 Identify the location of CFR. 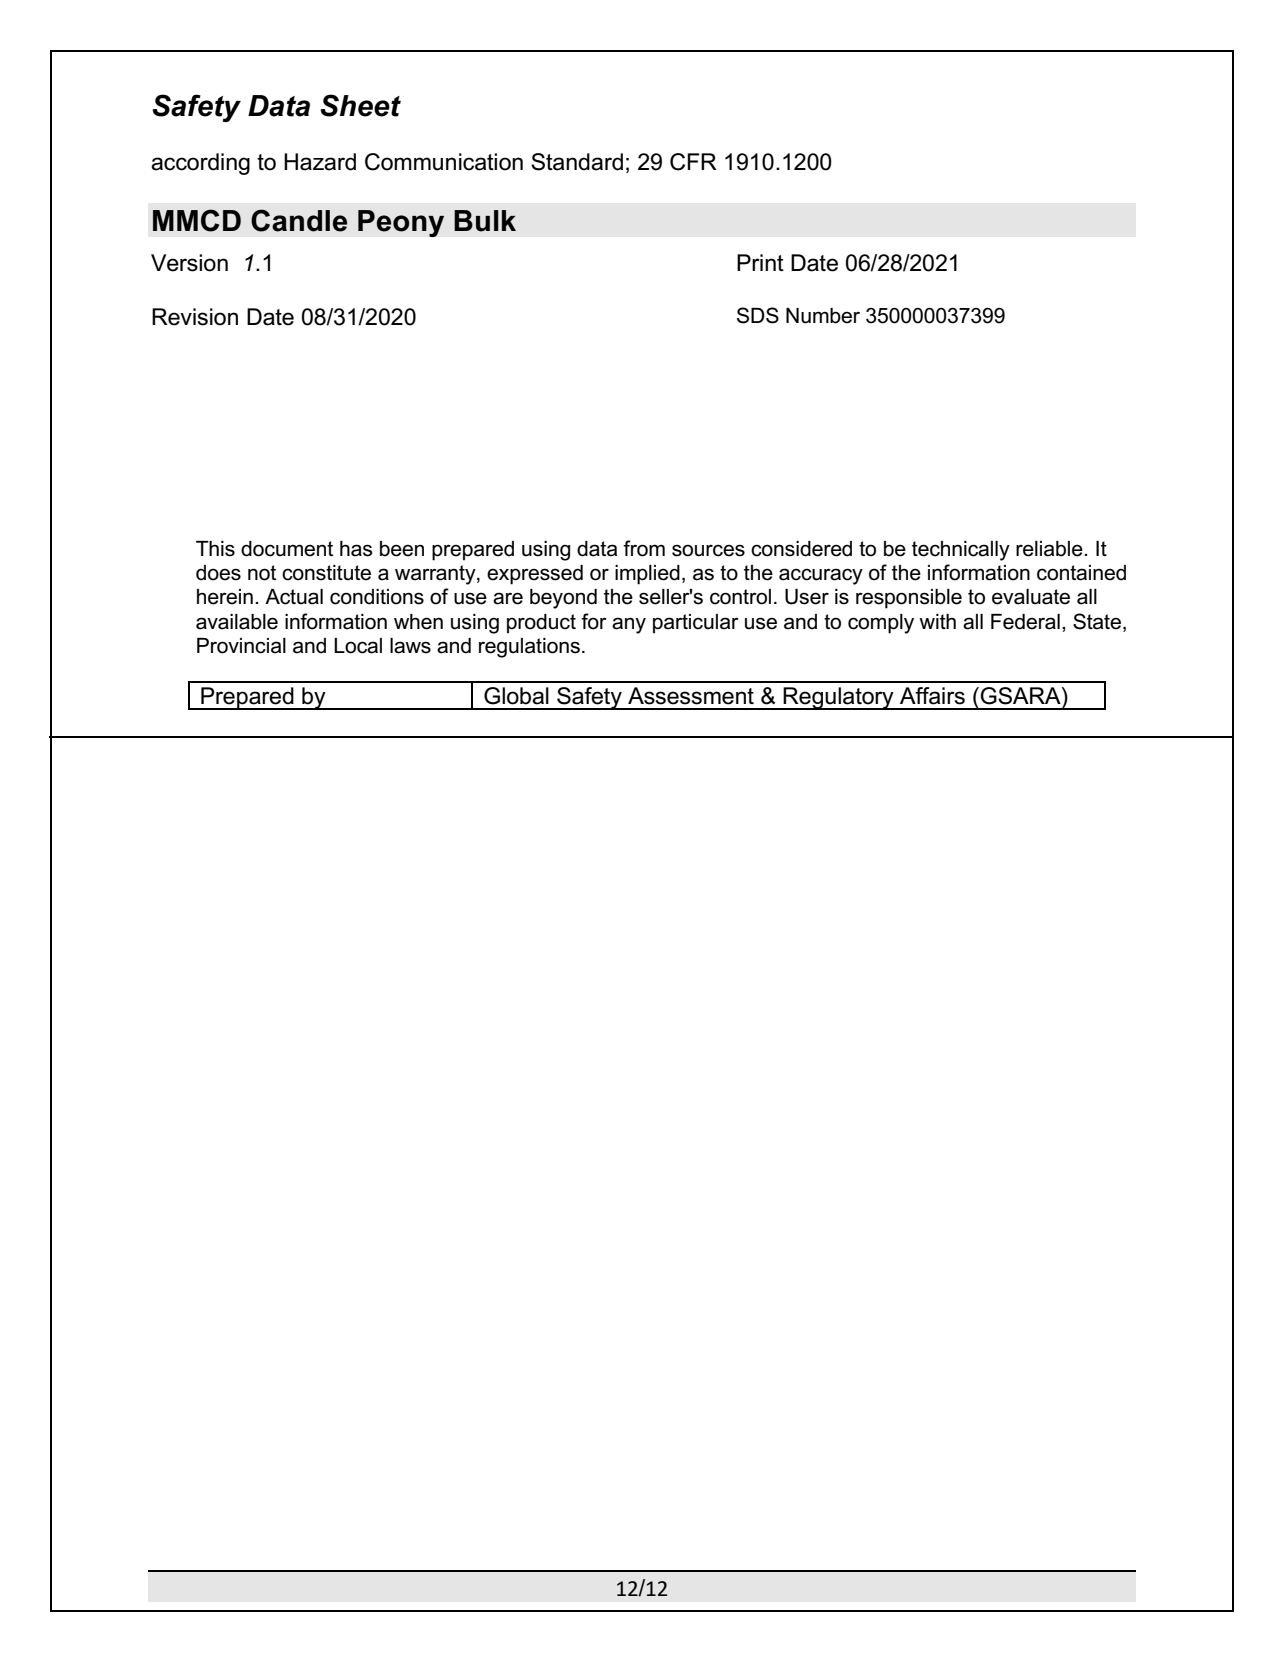
(693, 162).
